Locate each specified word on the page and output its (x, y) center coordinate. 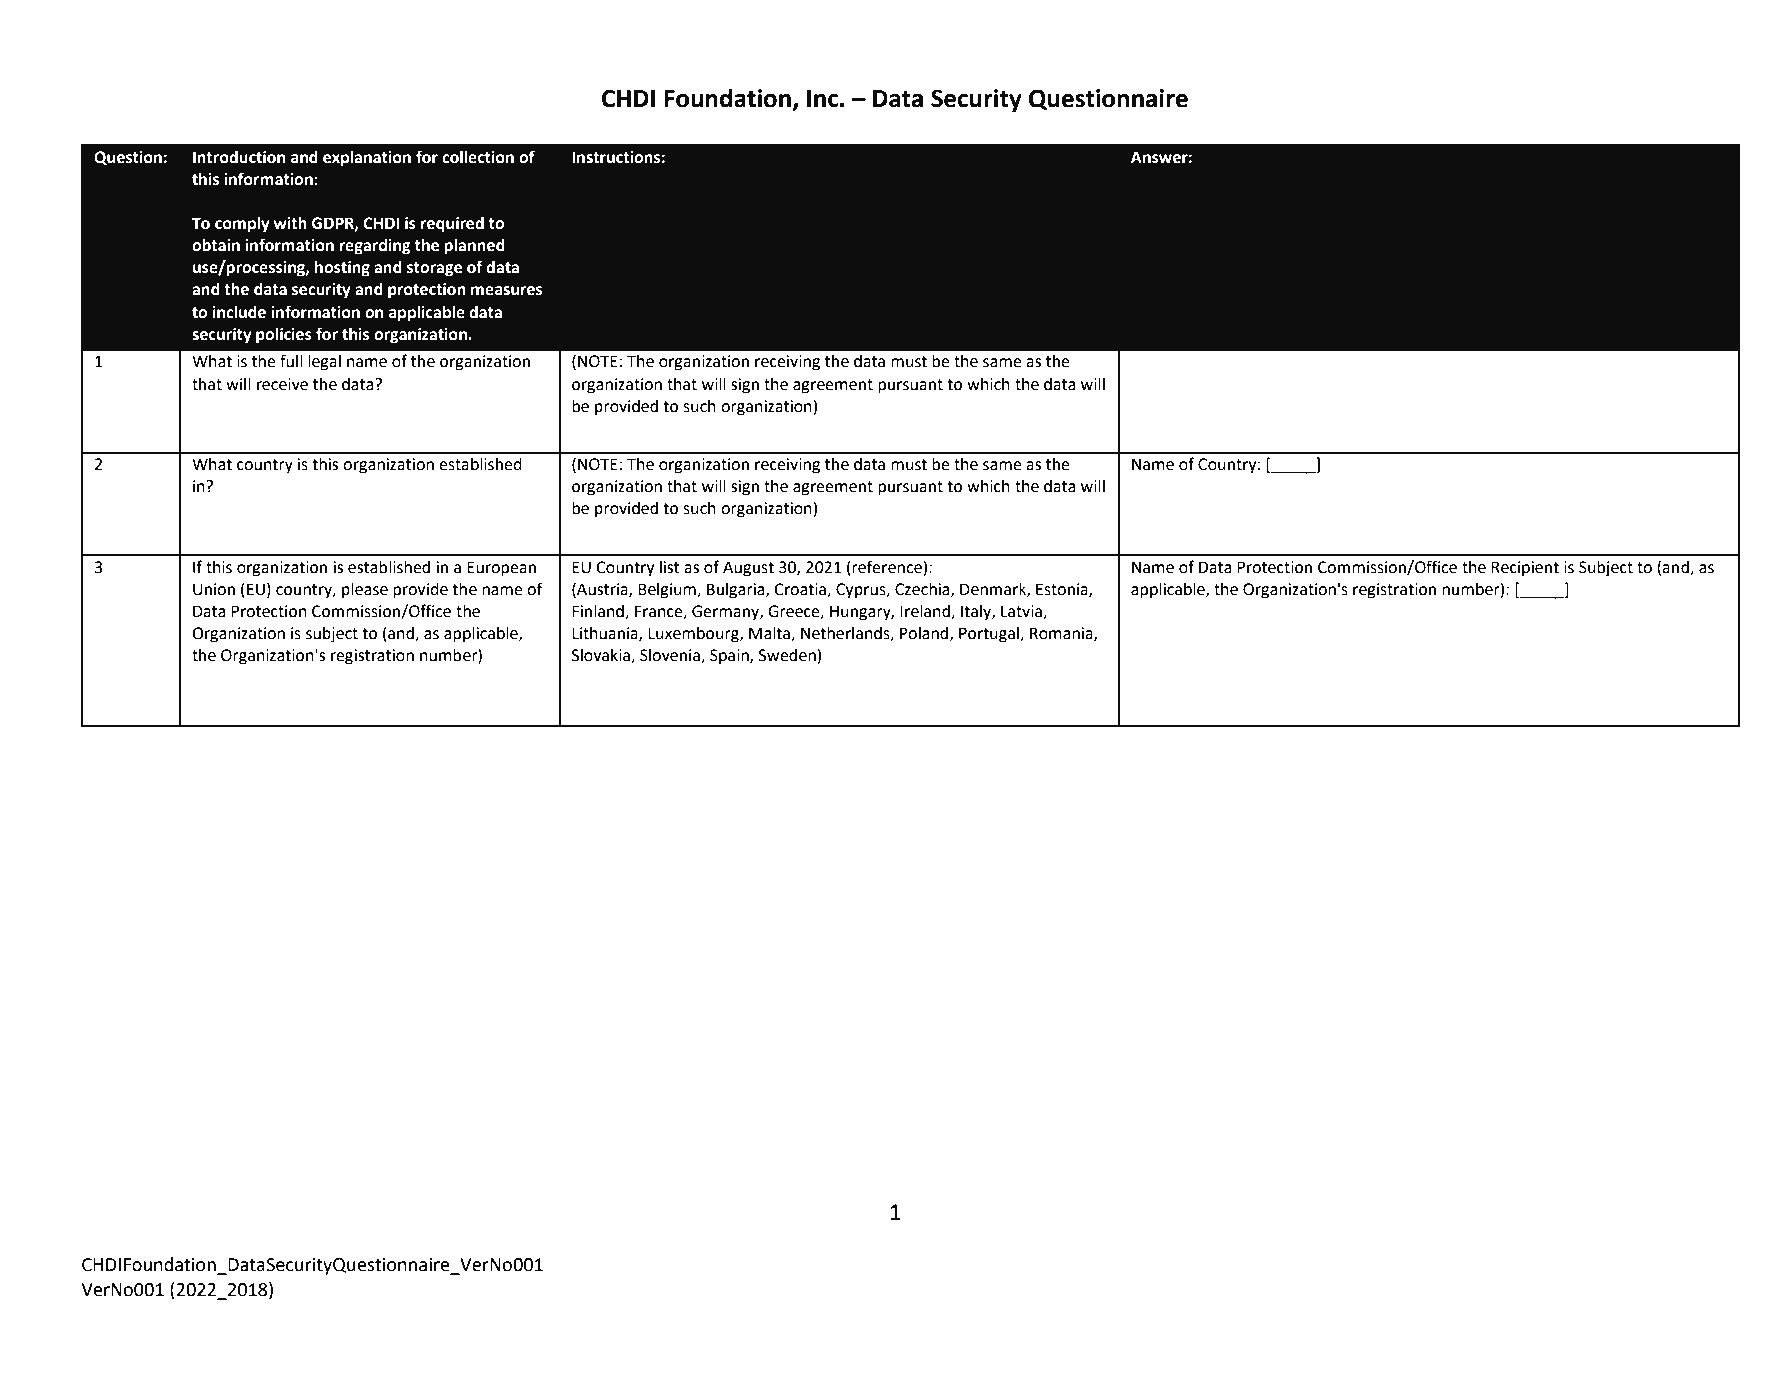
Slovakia (602, 656)
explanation (367, 159)
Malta (770, 634)
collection (478, 157)
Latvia (1022, 612)
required (452, 224)
